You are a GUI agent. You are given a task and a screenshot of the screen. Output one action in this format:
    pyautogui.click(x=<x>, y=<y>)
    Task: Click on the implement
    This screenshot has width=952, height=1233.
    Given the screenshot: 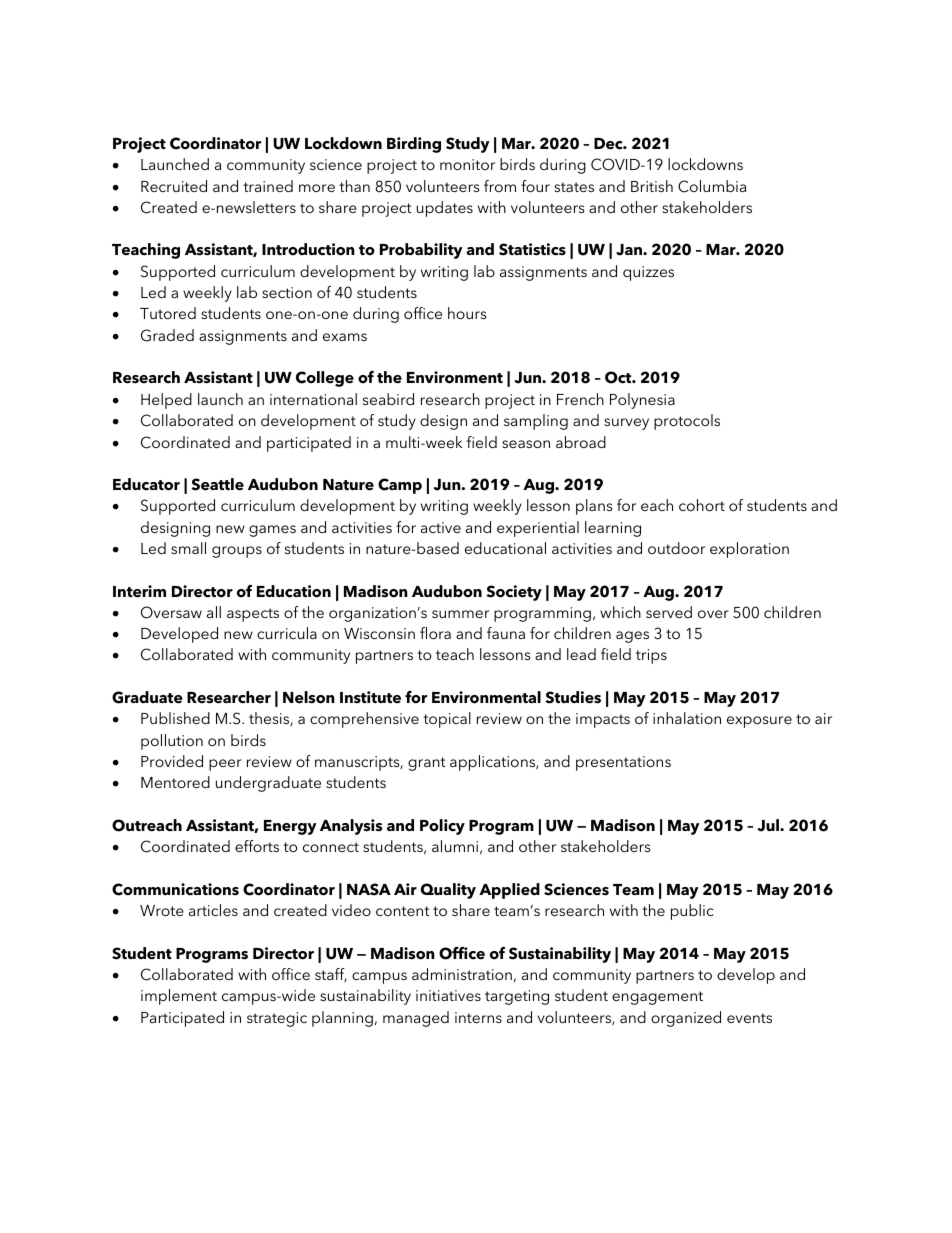 What is the action you would take?
    pyautogui.click(x=179, y=997)
